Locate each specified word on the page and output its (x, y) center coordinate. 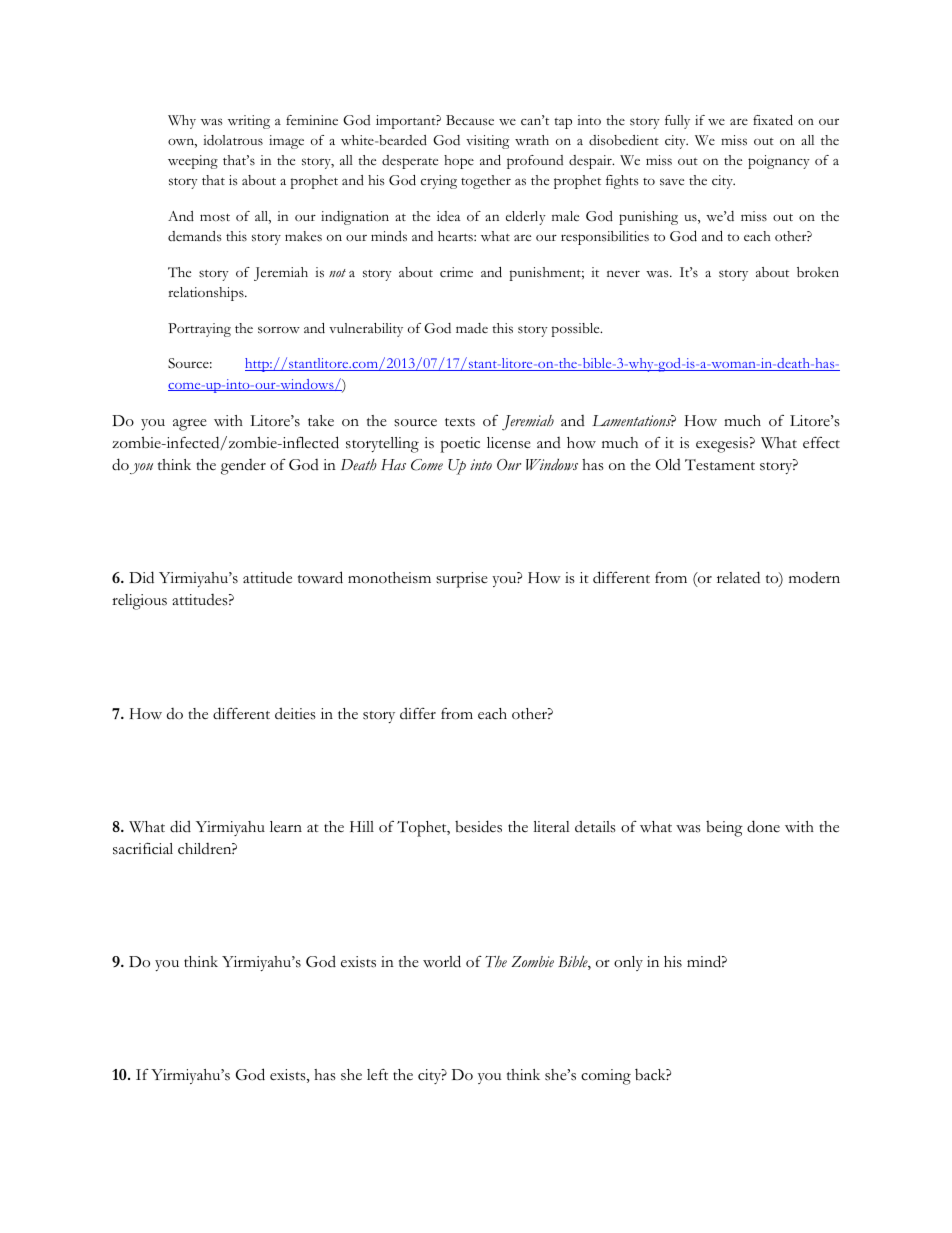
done (763, 826)
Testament (720, 465)
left (377, 1074)
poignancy (779, 162)
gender (243, 467)
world (442, 961)
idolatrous (233, 140)
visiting (487, 142)
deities (295, 713)
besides (478, 826)
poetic (460, 445)
